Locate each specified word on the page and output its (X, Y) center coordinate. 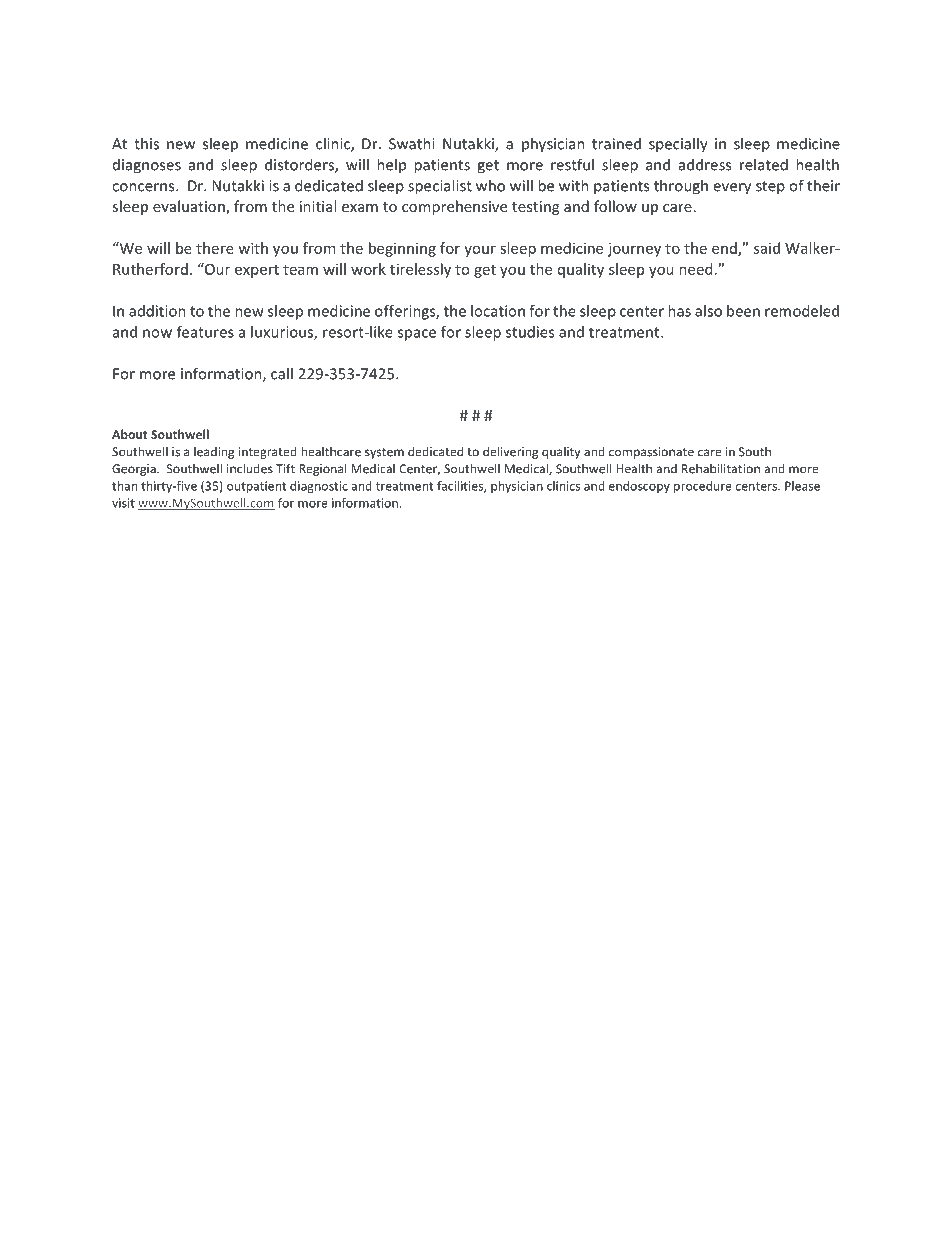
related (764, 164)
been (743, 311)
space (417, 335)
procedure (703, 487)
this (146, 143)
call (282, 373)
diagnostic (319, 487)
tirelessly (420, 270)
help (391, 165)
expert (257, 271)
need (695, 269)
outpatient (256, 487)
